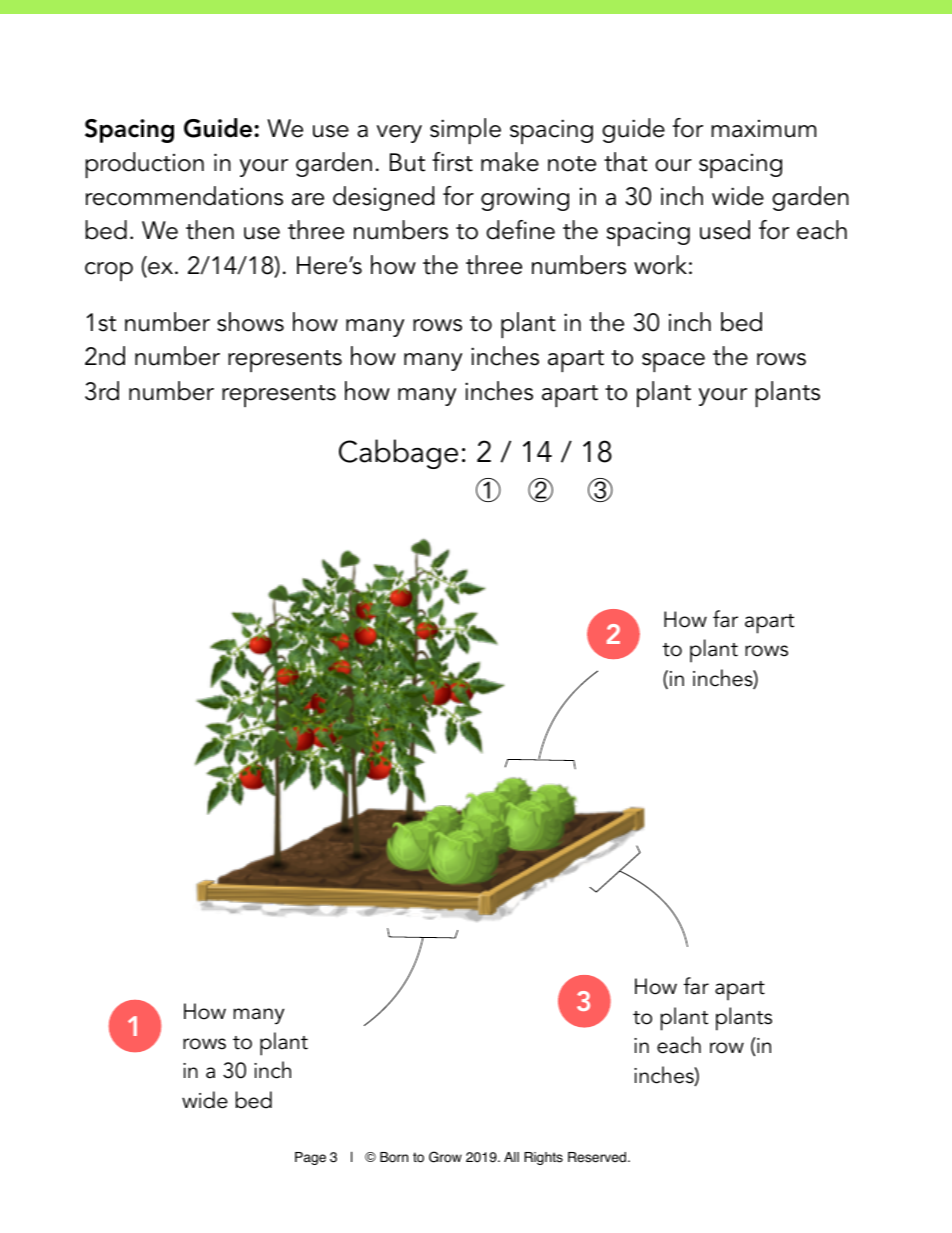 Image resolution: width=952 pixels, height=1233 pixels. I want to click on first, so click(452, 162).
